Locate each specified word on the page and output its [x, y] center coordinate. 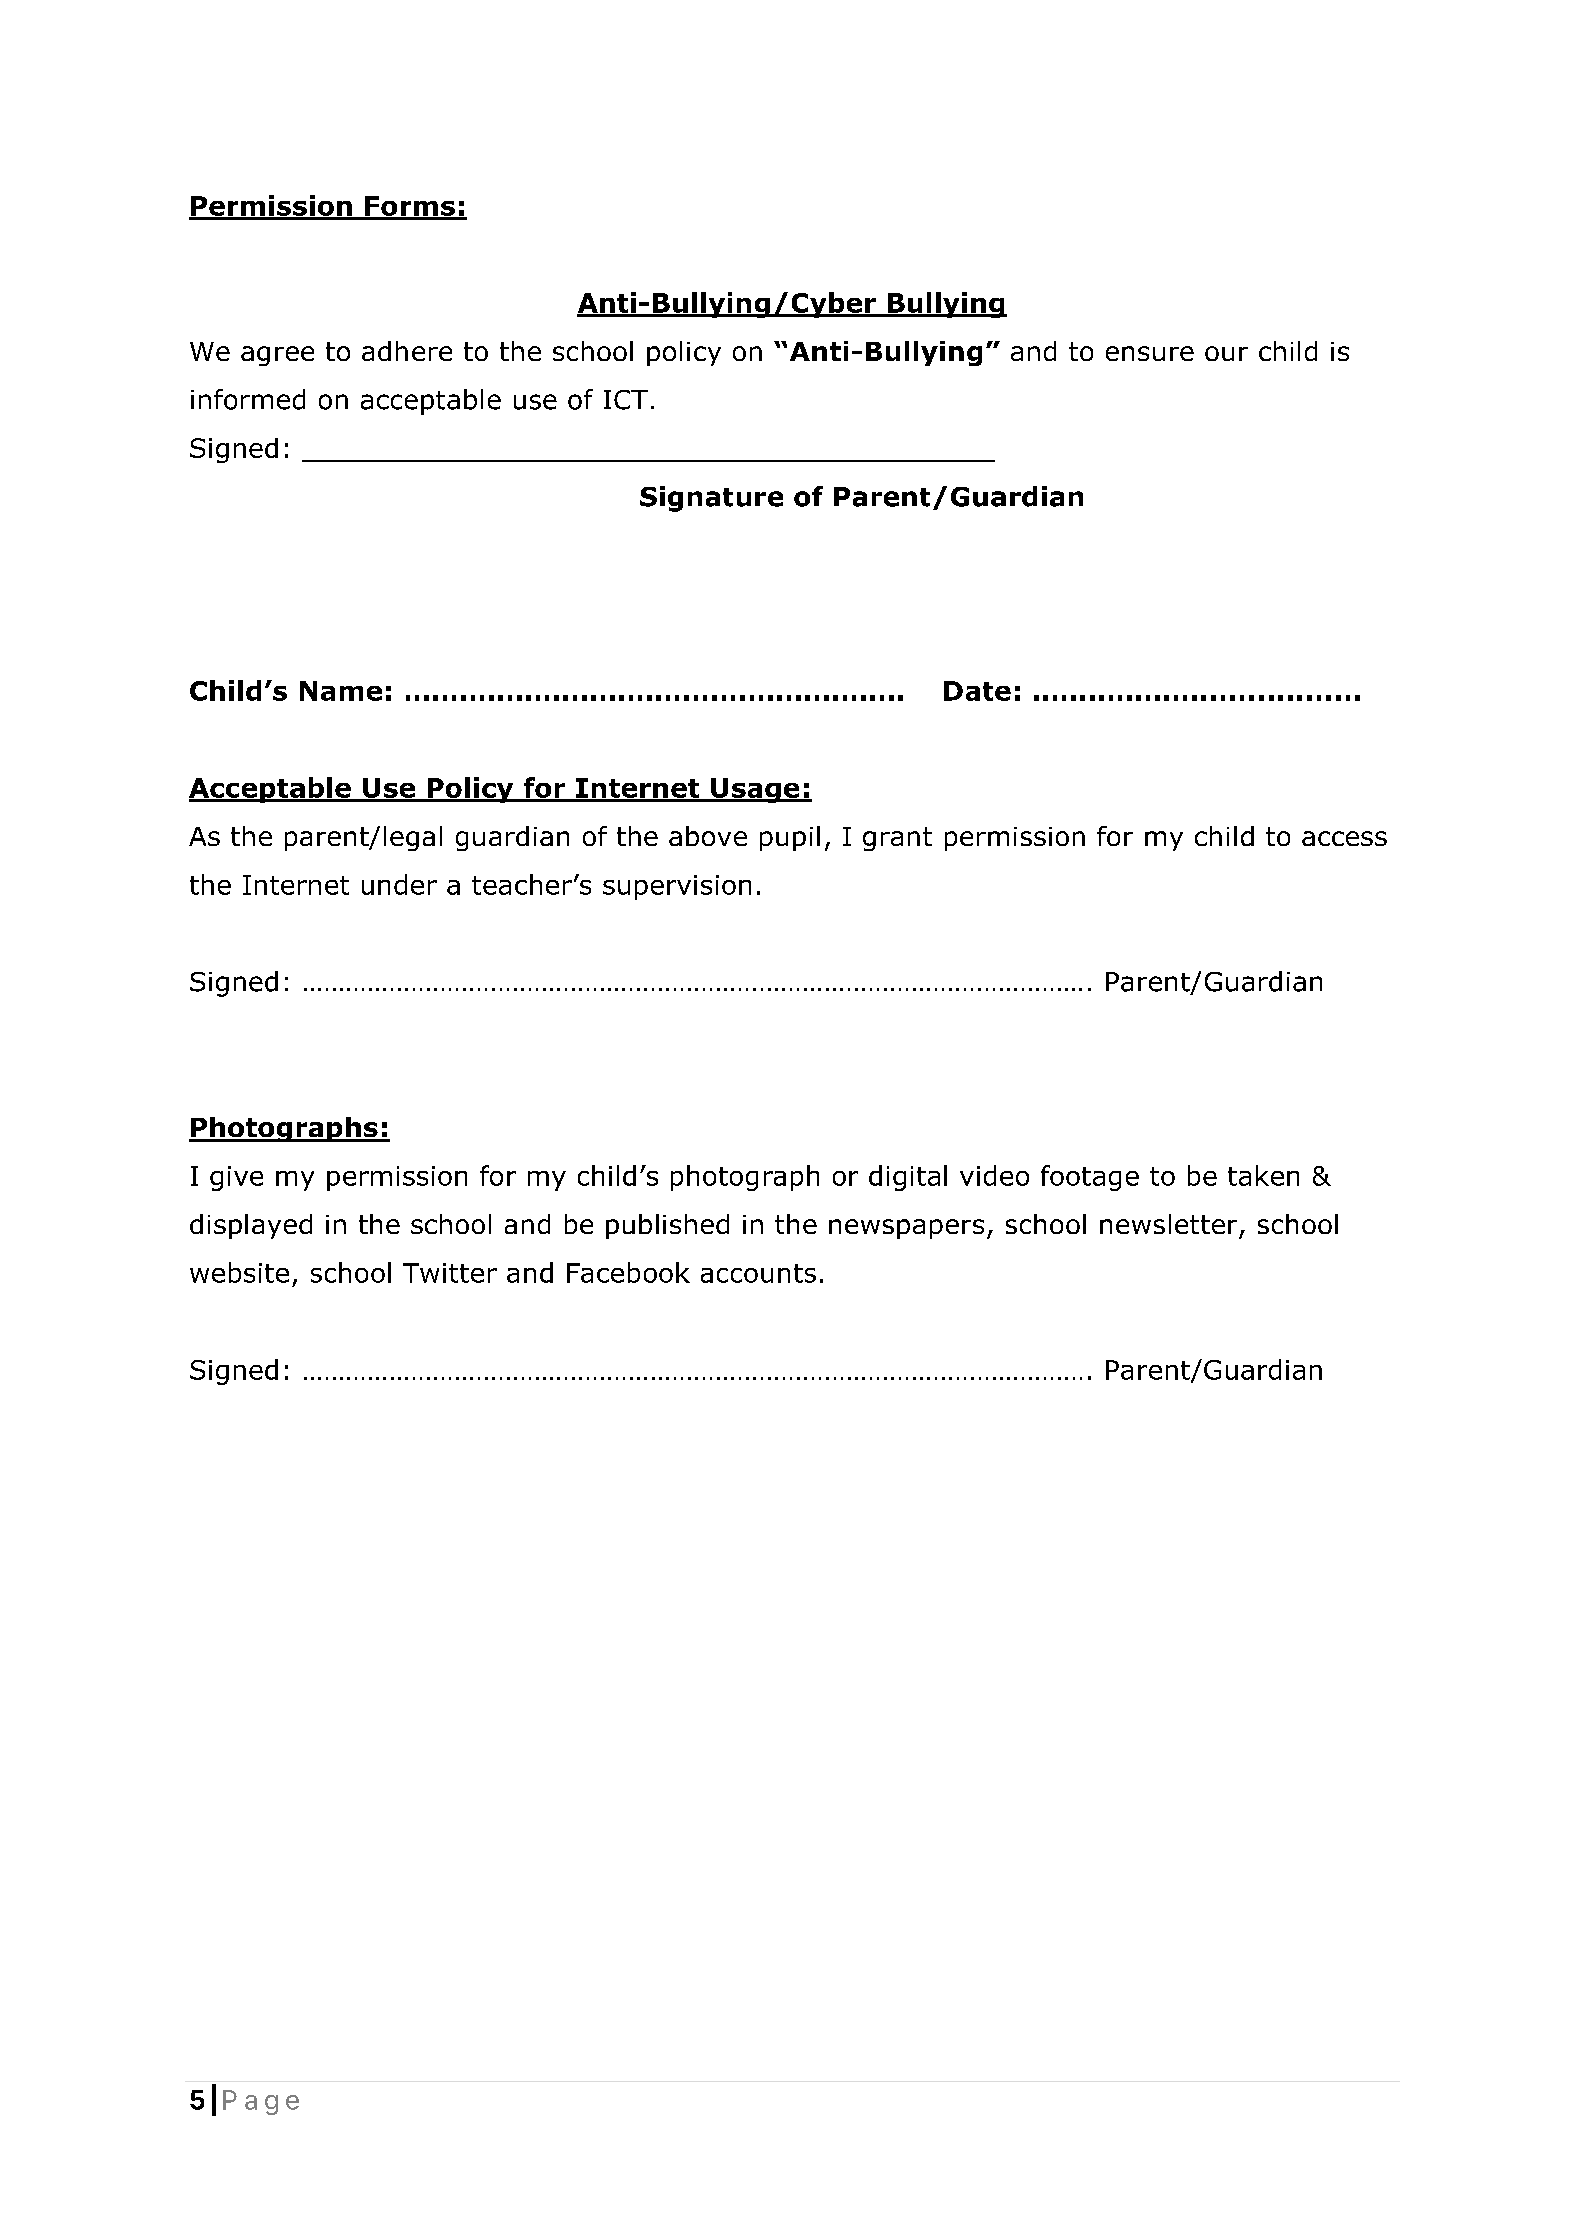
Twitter [450, 1273]
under [399, 884]
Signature [711, 499]
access [1344, 838]
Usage [755, 790]
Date [977, 691]
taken [1263, 1175]
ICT [626, 400]
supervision [677, 887]
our [1226, 353]
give [236, 1178]
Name [341, 691]
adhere [407, 351]
